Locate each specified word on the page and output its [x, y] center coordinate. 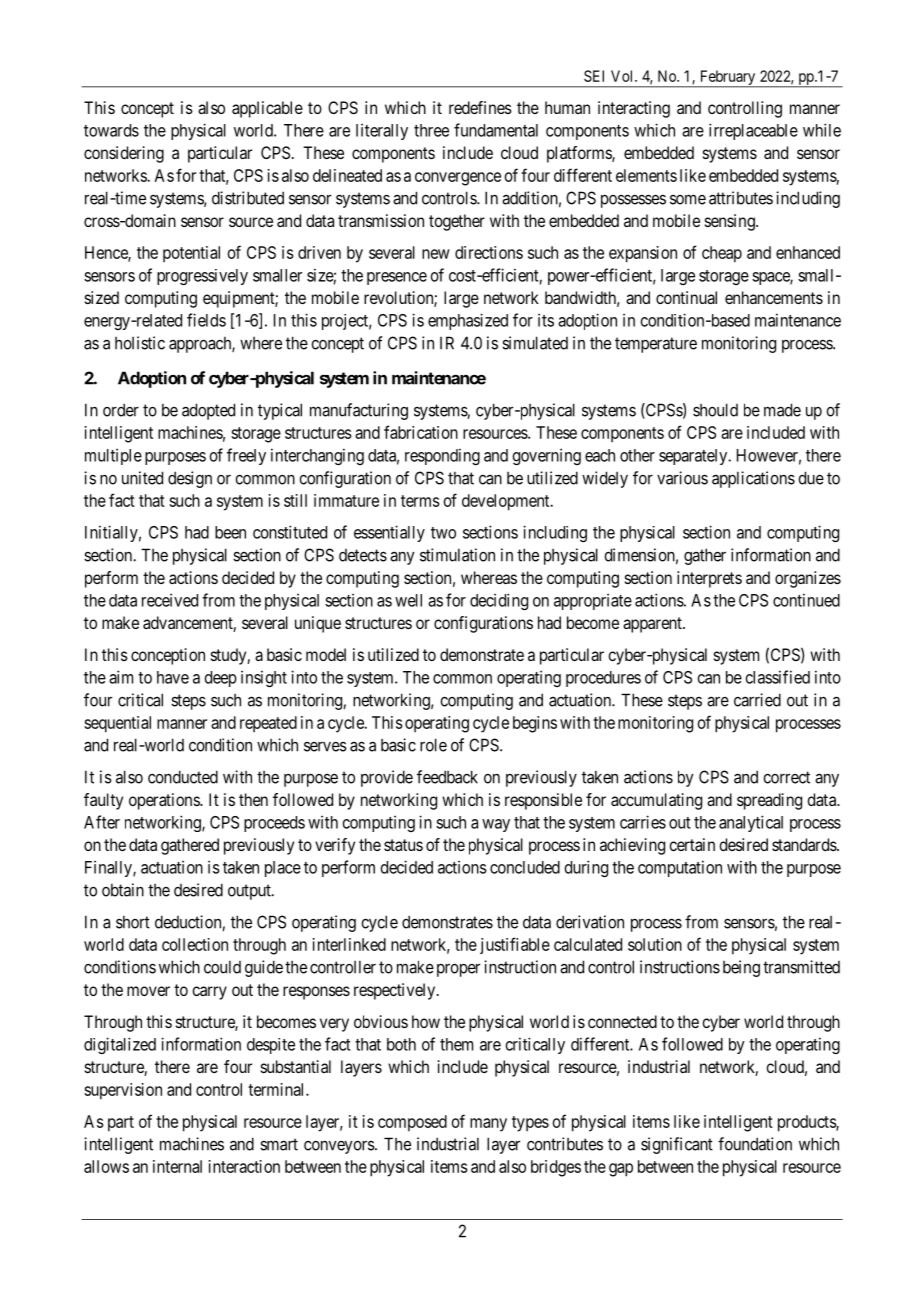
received [170, 600]
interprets [709, 579]
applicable [267, 109]
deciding [499, 601]
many [488, 1125]
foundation [755, 1144]
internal [177, 1166]
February [727, 78]
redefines [480, 107]
